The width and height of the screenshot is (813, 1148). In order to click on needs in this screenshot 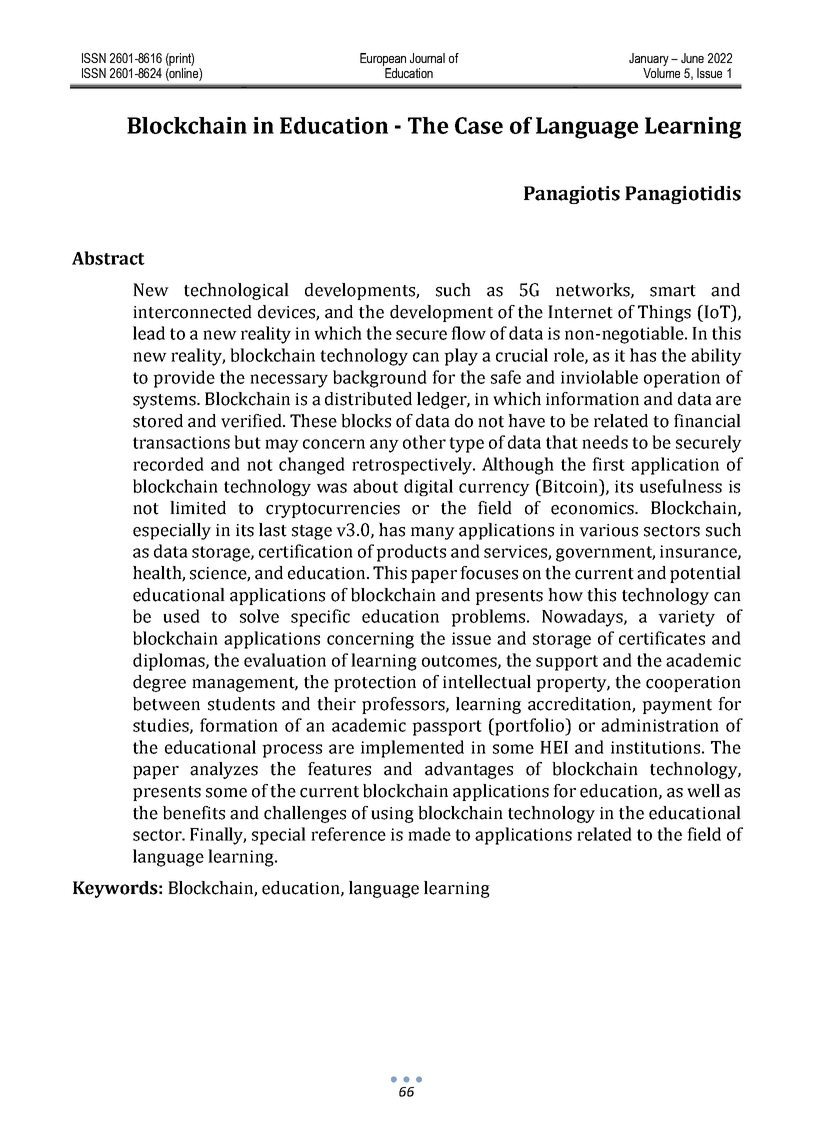, I will do `click(605, 442)`.
